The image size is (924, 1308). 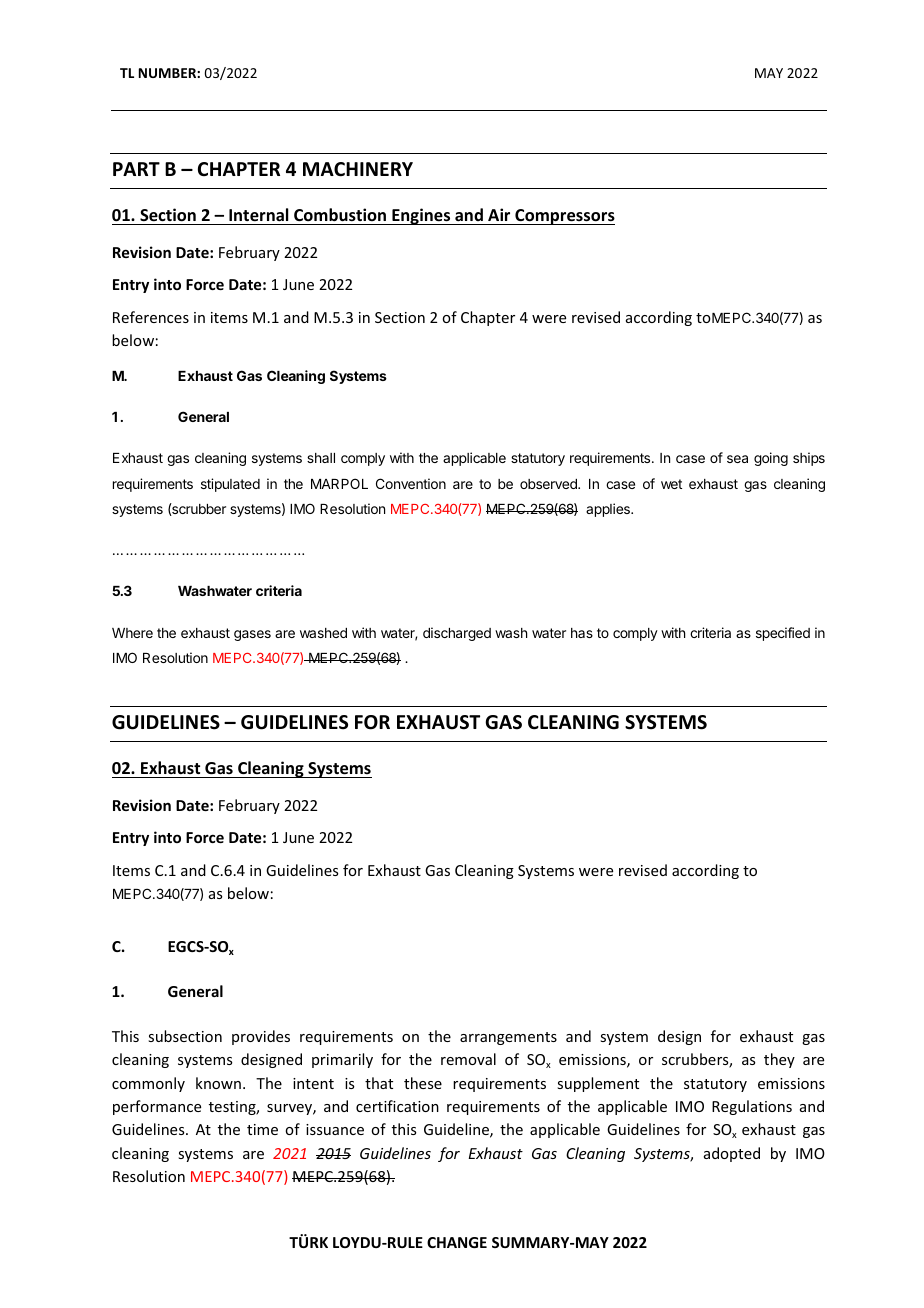 What do you see at coordinates (411, 483) in the page?
I see `Convention` at bounding box center [411, 483].
